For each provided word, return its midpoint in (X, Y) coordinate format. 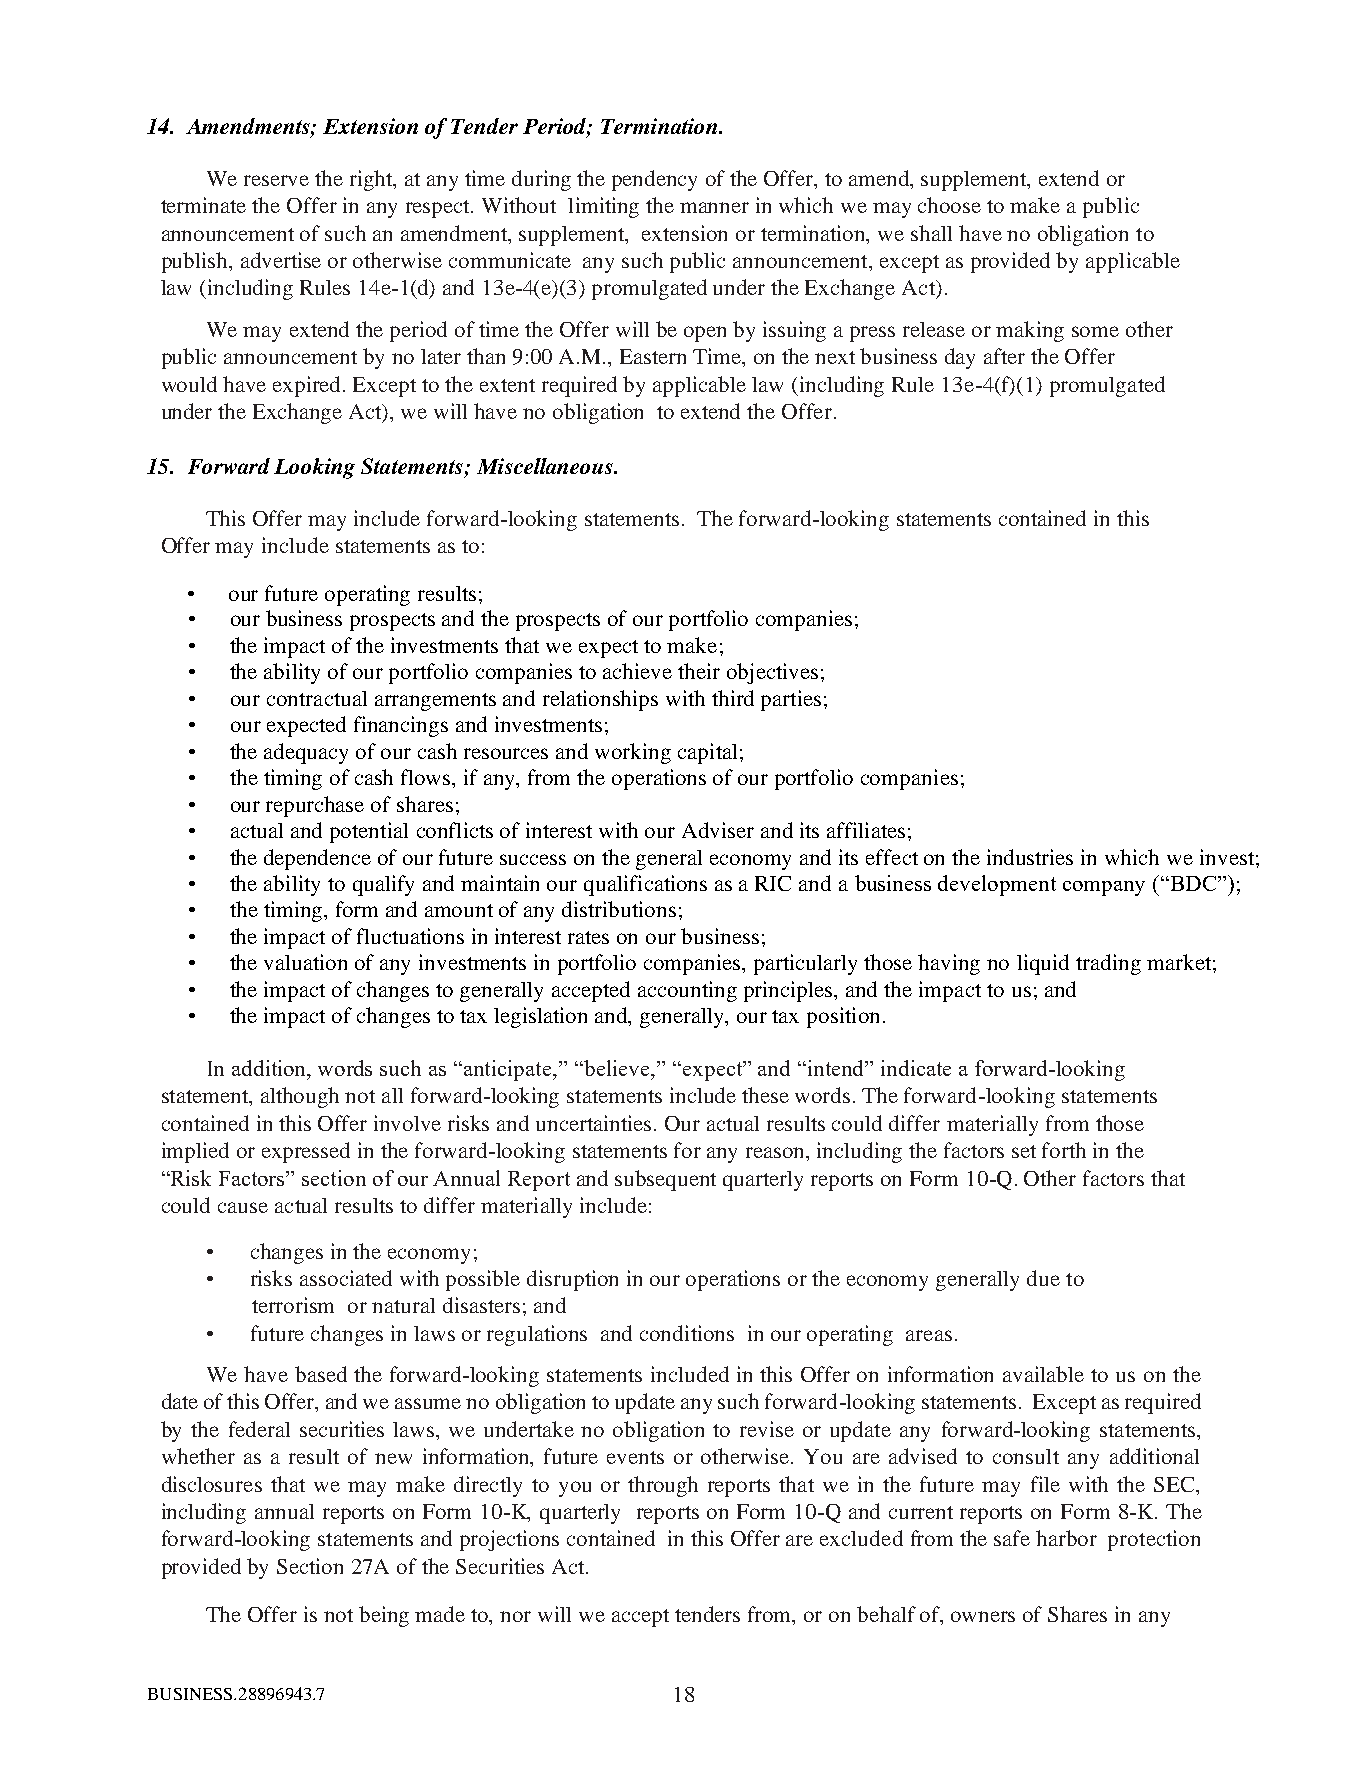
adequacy (306, 753)
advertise (281, 260)
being (384, 1616)
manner (714, 207)
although (300, 1097)
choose (949, 205)
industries (1030, 857)
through (663, 1486)
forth (1064, 1150)
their (699, 671)
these (765, 1095)
